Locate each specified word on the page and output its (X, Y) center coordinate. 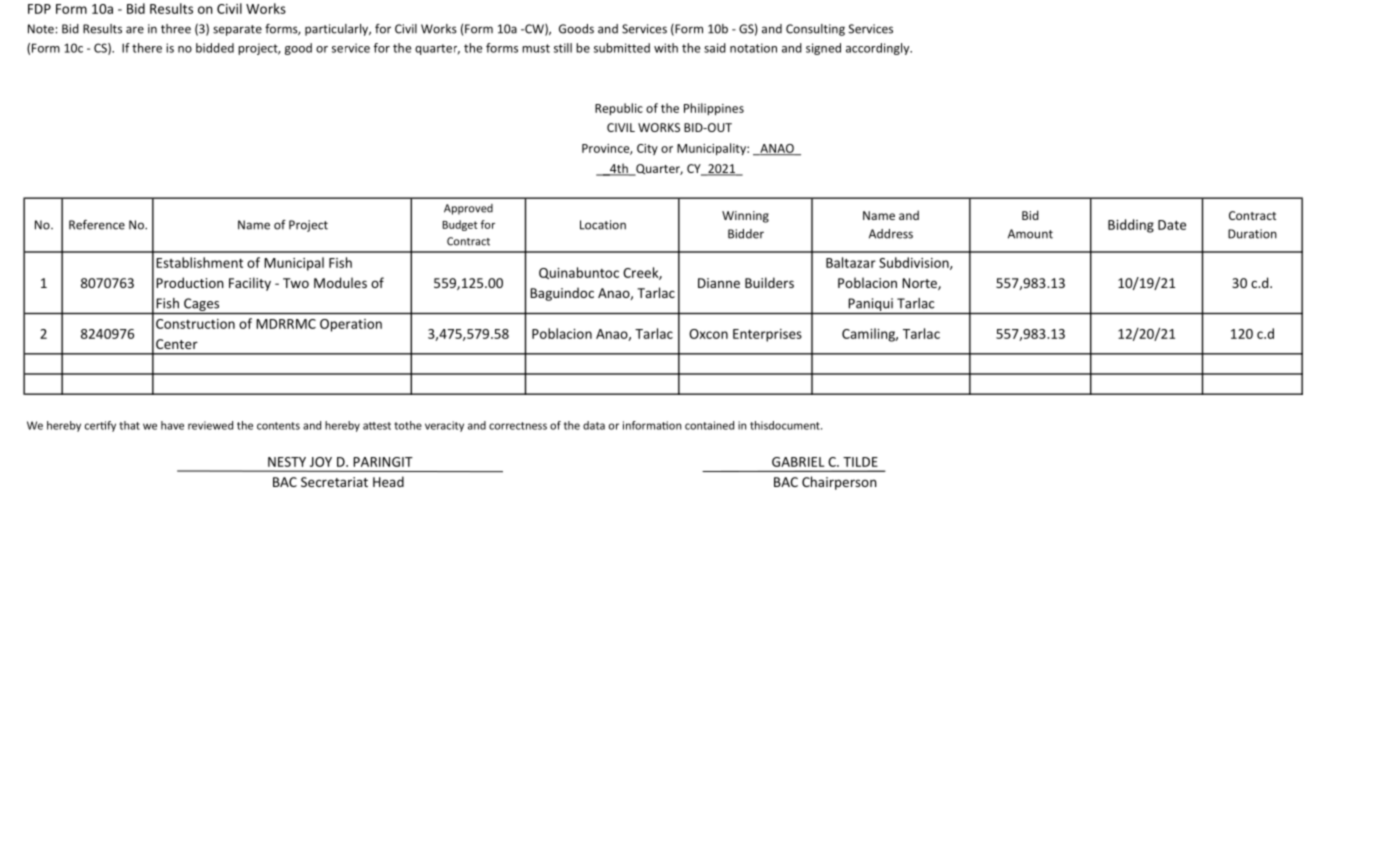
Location (603, 225)
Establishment (199, 262)
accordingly (879, 49)
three (176, 29)
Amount (1030, 234)
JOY (321, 462)
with (666, 48)
